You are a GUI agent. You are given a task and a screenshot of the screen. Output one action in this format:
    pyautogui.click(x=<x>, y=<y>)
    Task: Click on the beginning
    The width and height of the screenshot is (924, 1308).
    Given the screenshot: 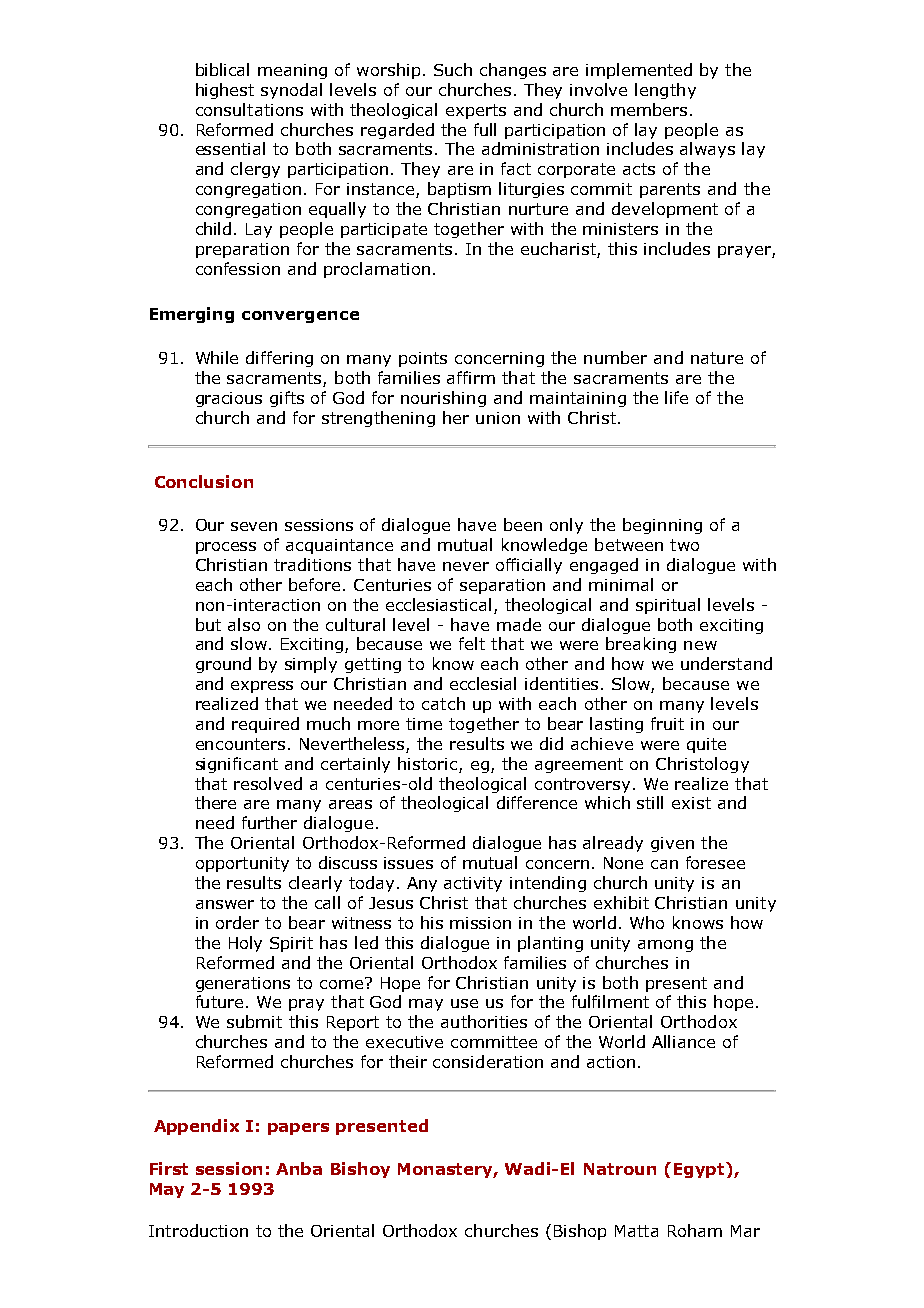 What is the action you would take?
    pyautogui.click(x=662, y=526)
